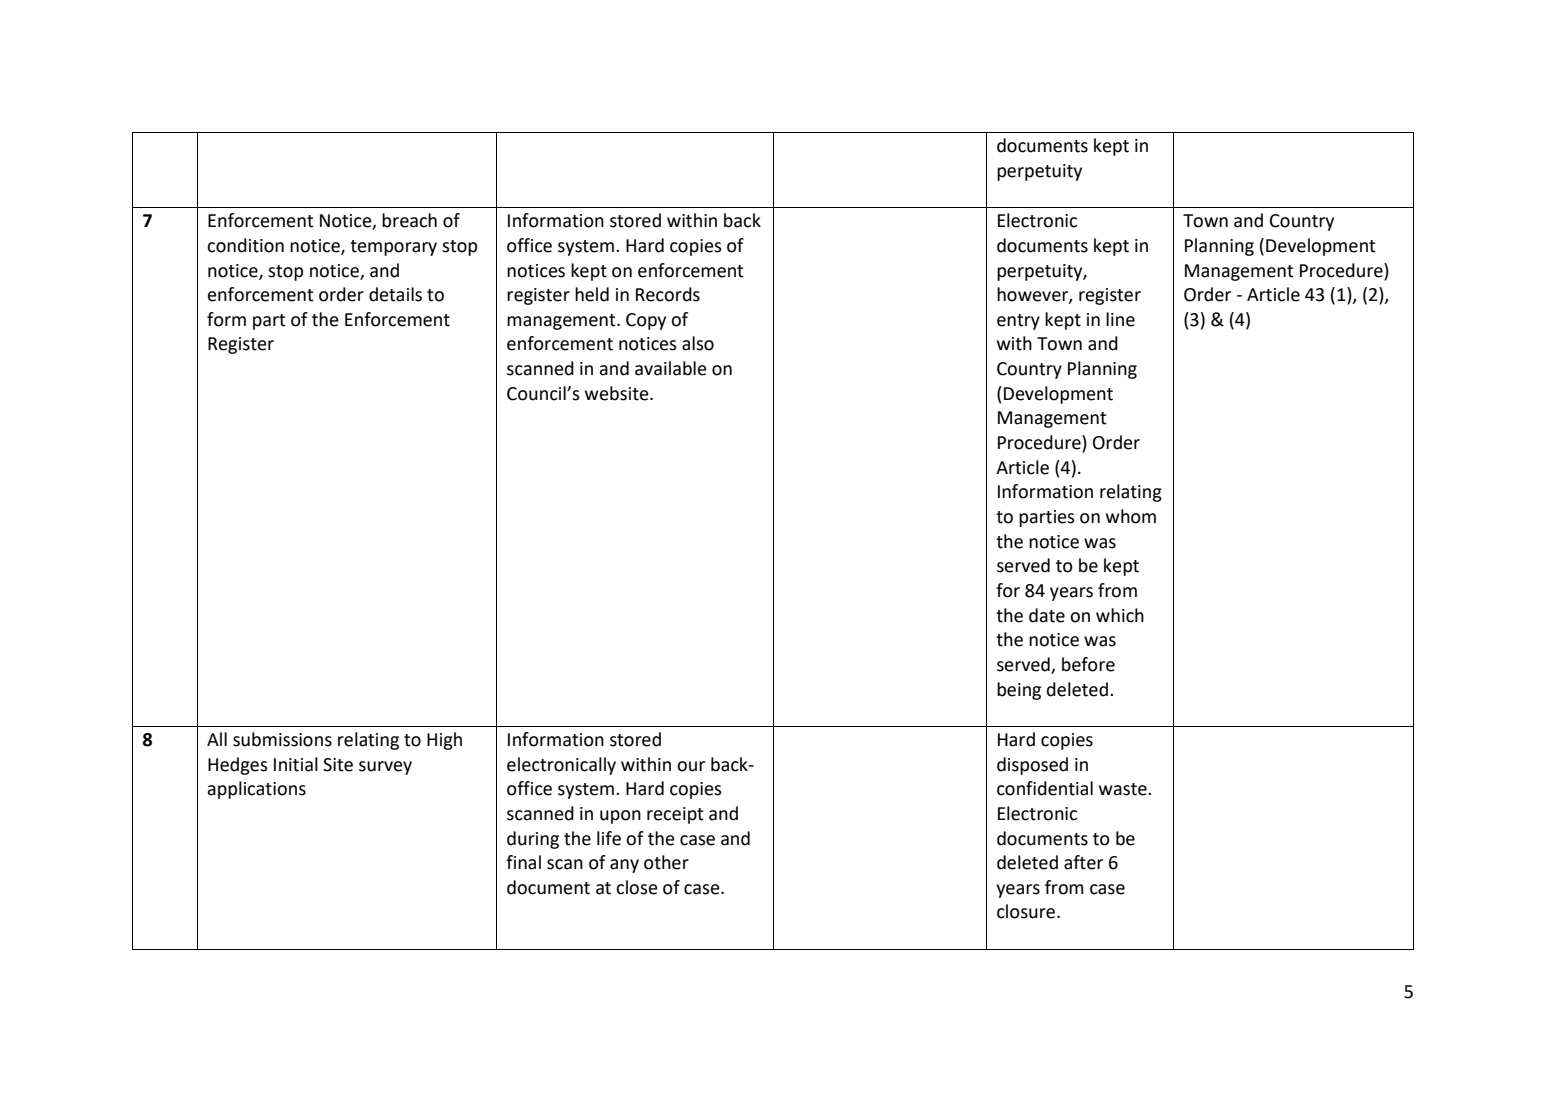  What do you see at coordinates (1018, 322) in the page?
I see `entry` at bounding box center [1018, 322].
